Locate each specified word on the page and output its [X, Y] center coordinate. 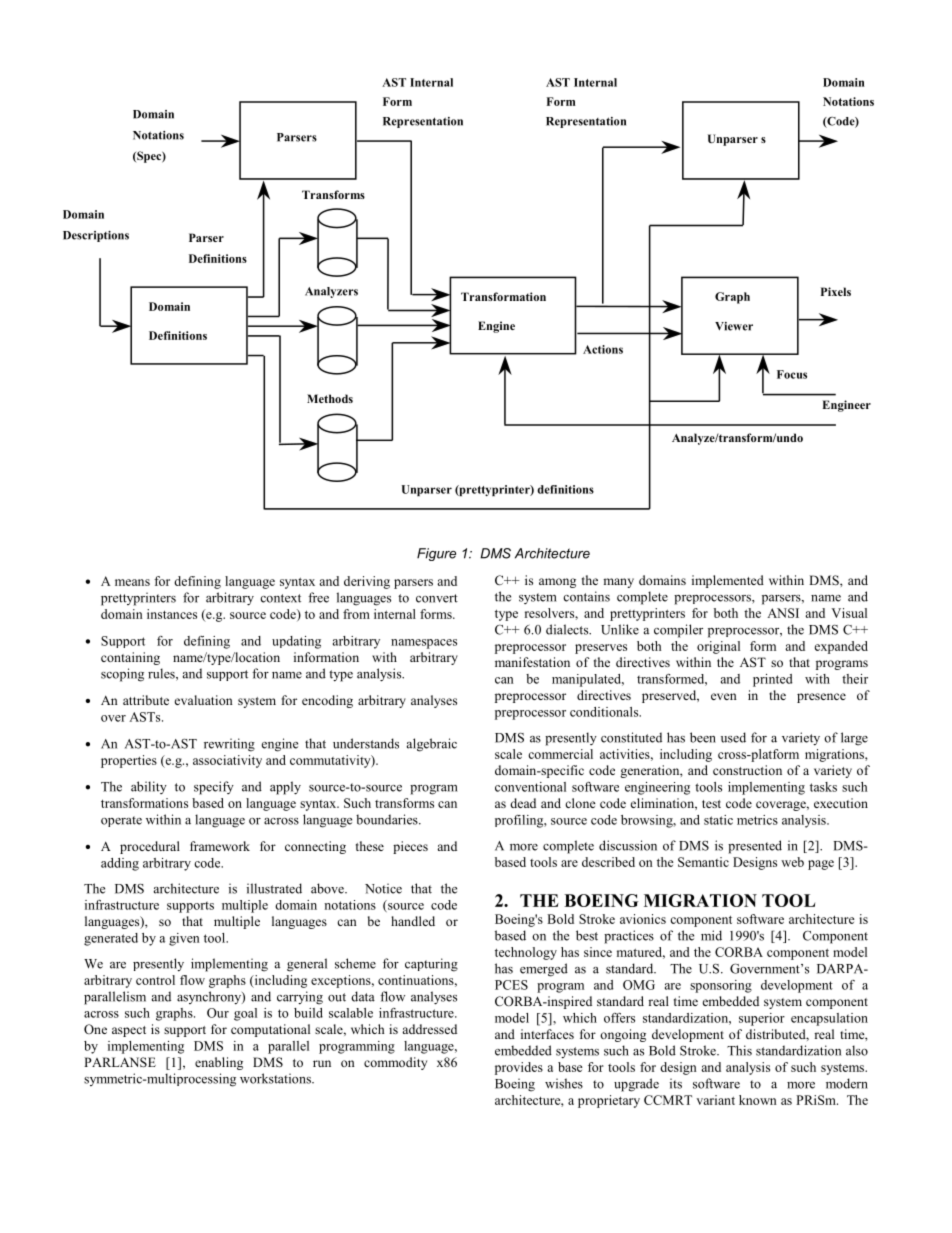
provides [519, 1068]
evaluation [204, 700]
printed [772, 680]
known [758, 1100]
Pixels [836, 291]
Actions [603, 349]
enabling [219, 1063]
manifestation [532, 662]
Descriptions [96, 236]
